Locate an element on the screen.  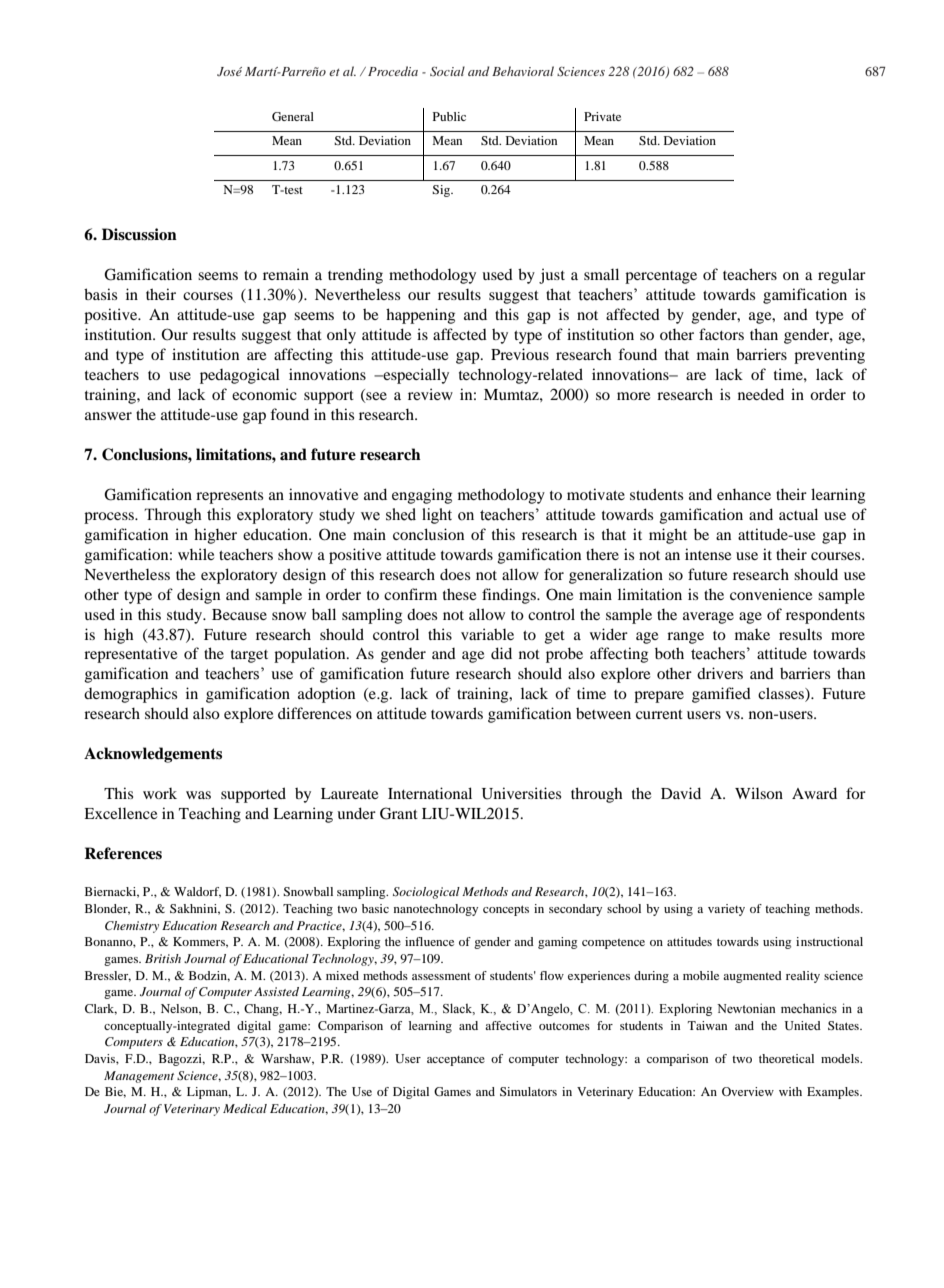
Private is located at coordinates (602, 116).
